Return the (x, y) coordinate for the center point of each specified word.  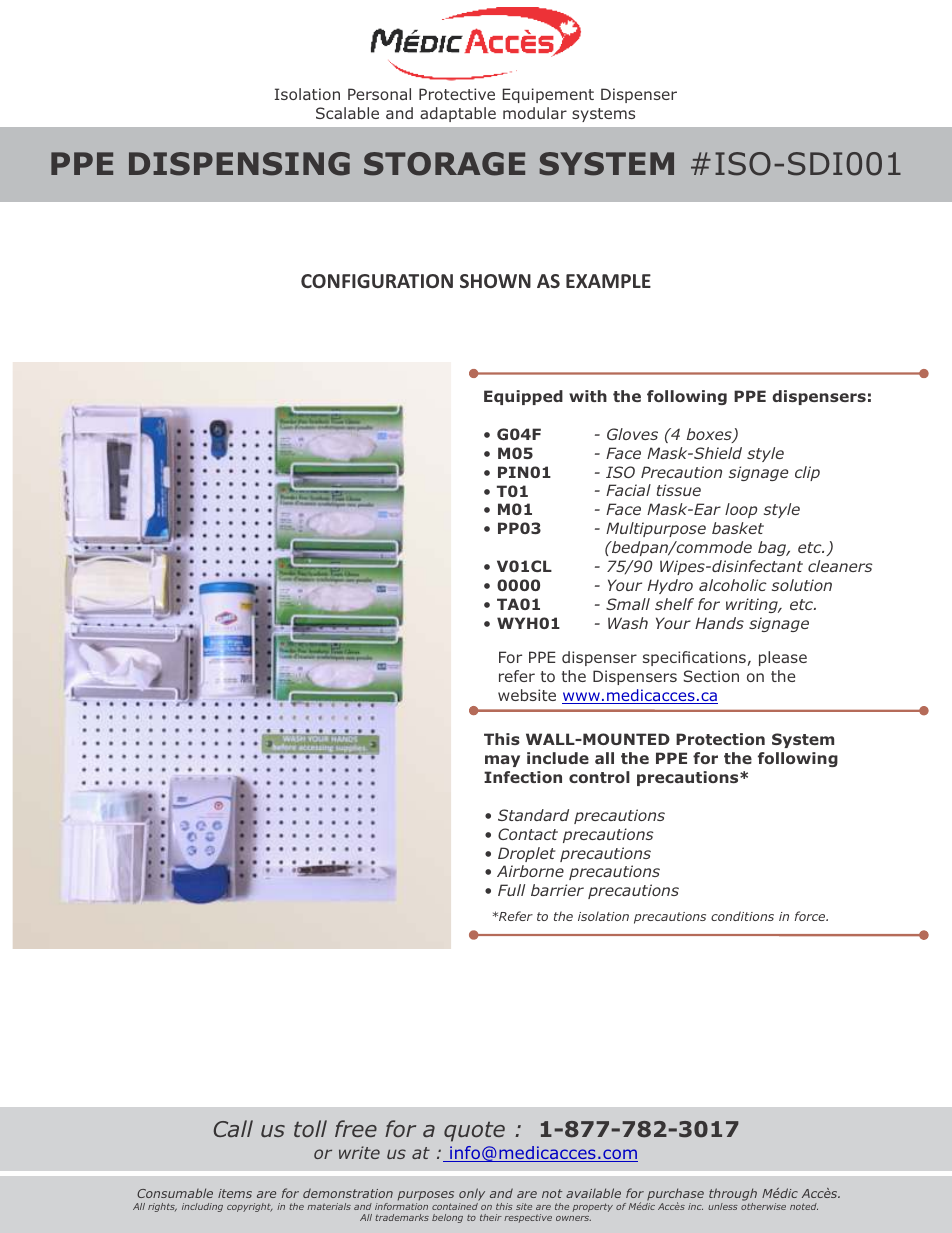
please (783, 658)
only (472, 1196)
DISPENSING (239, 164)
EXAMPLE (608, 281)
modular (535, 113)
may (502, 761)
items (235, 1193)
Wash (628, 623)
